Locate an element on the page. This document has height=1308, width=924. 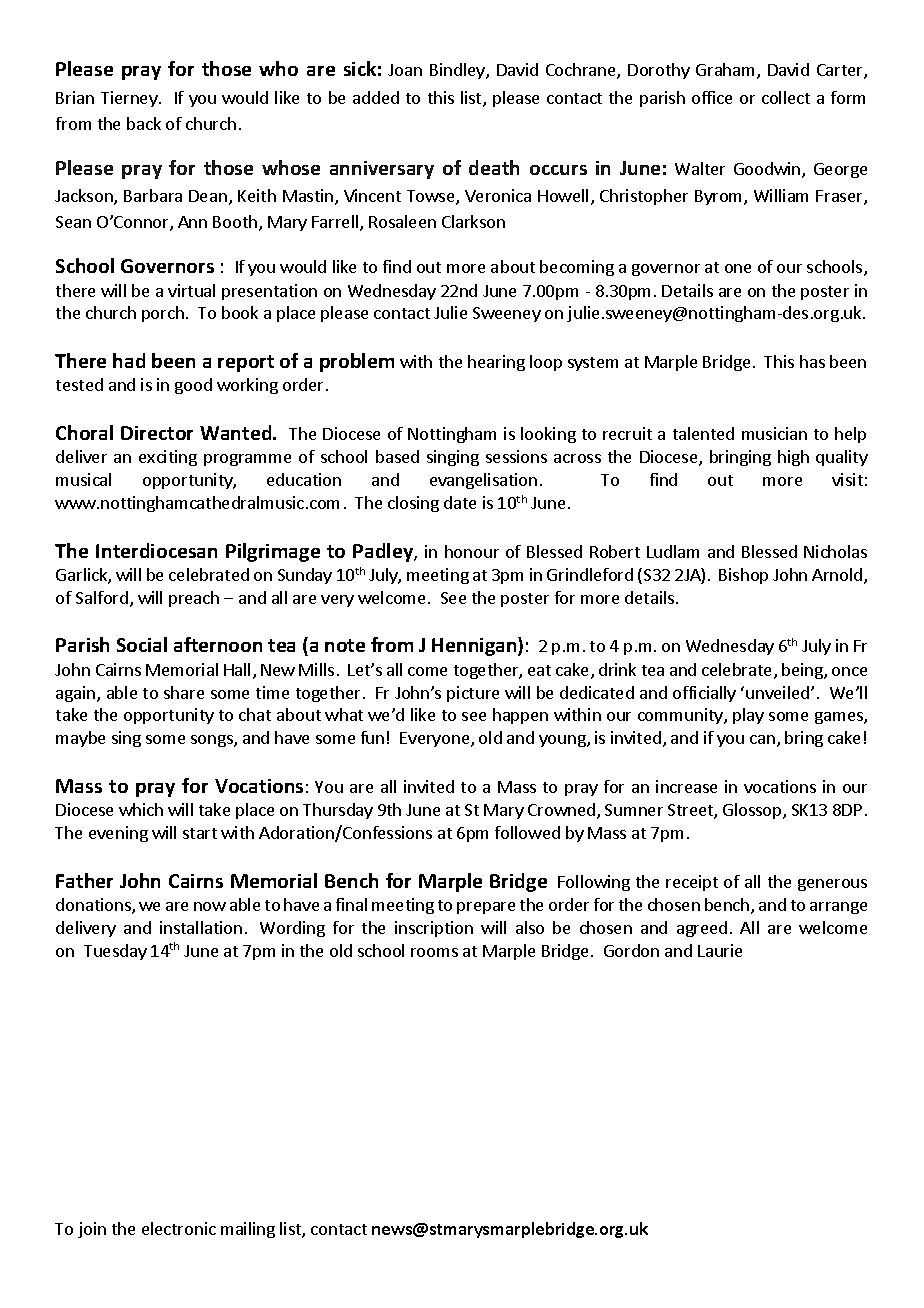
electronic is located at coordinates (179, 1228).
